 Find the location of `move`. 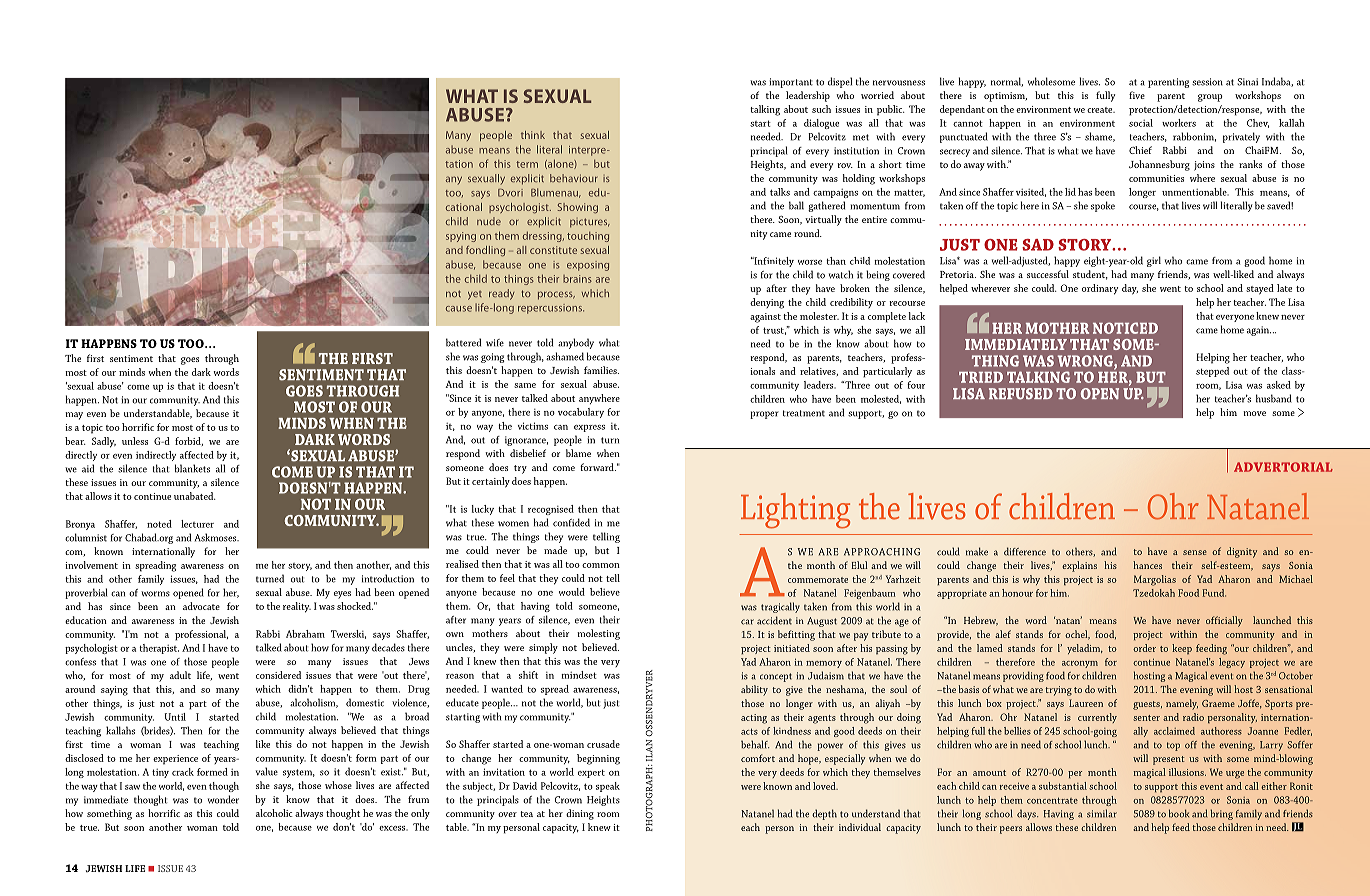

move is located at coordinates (1254, 413).
